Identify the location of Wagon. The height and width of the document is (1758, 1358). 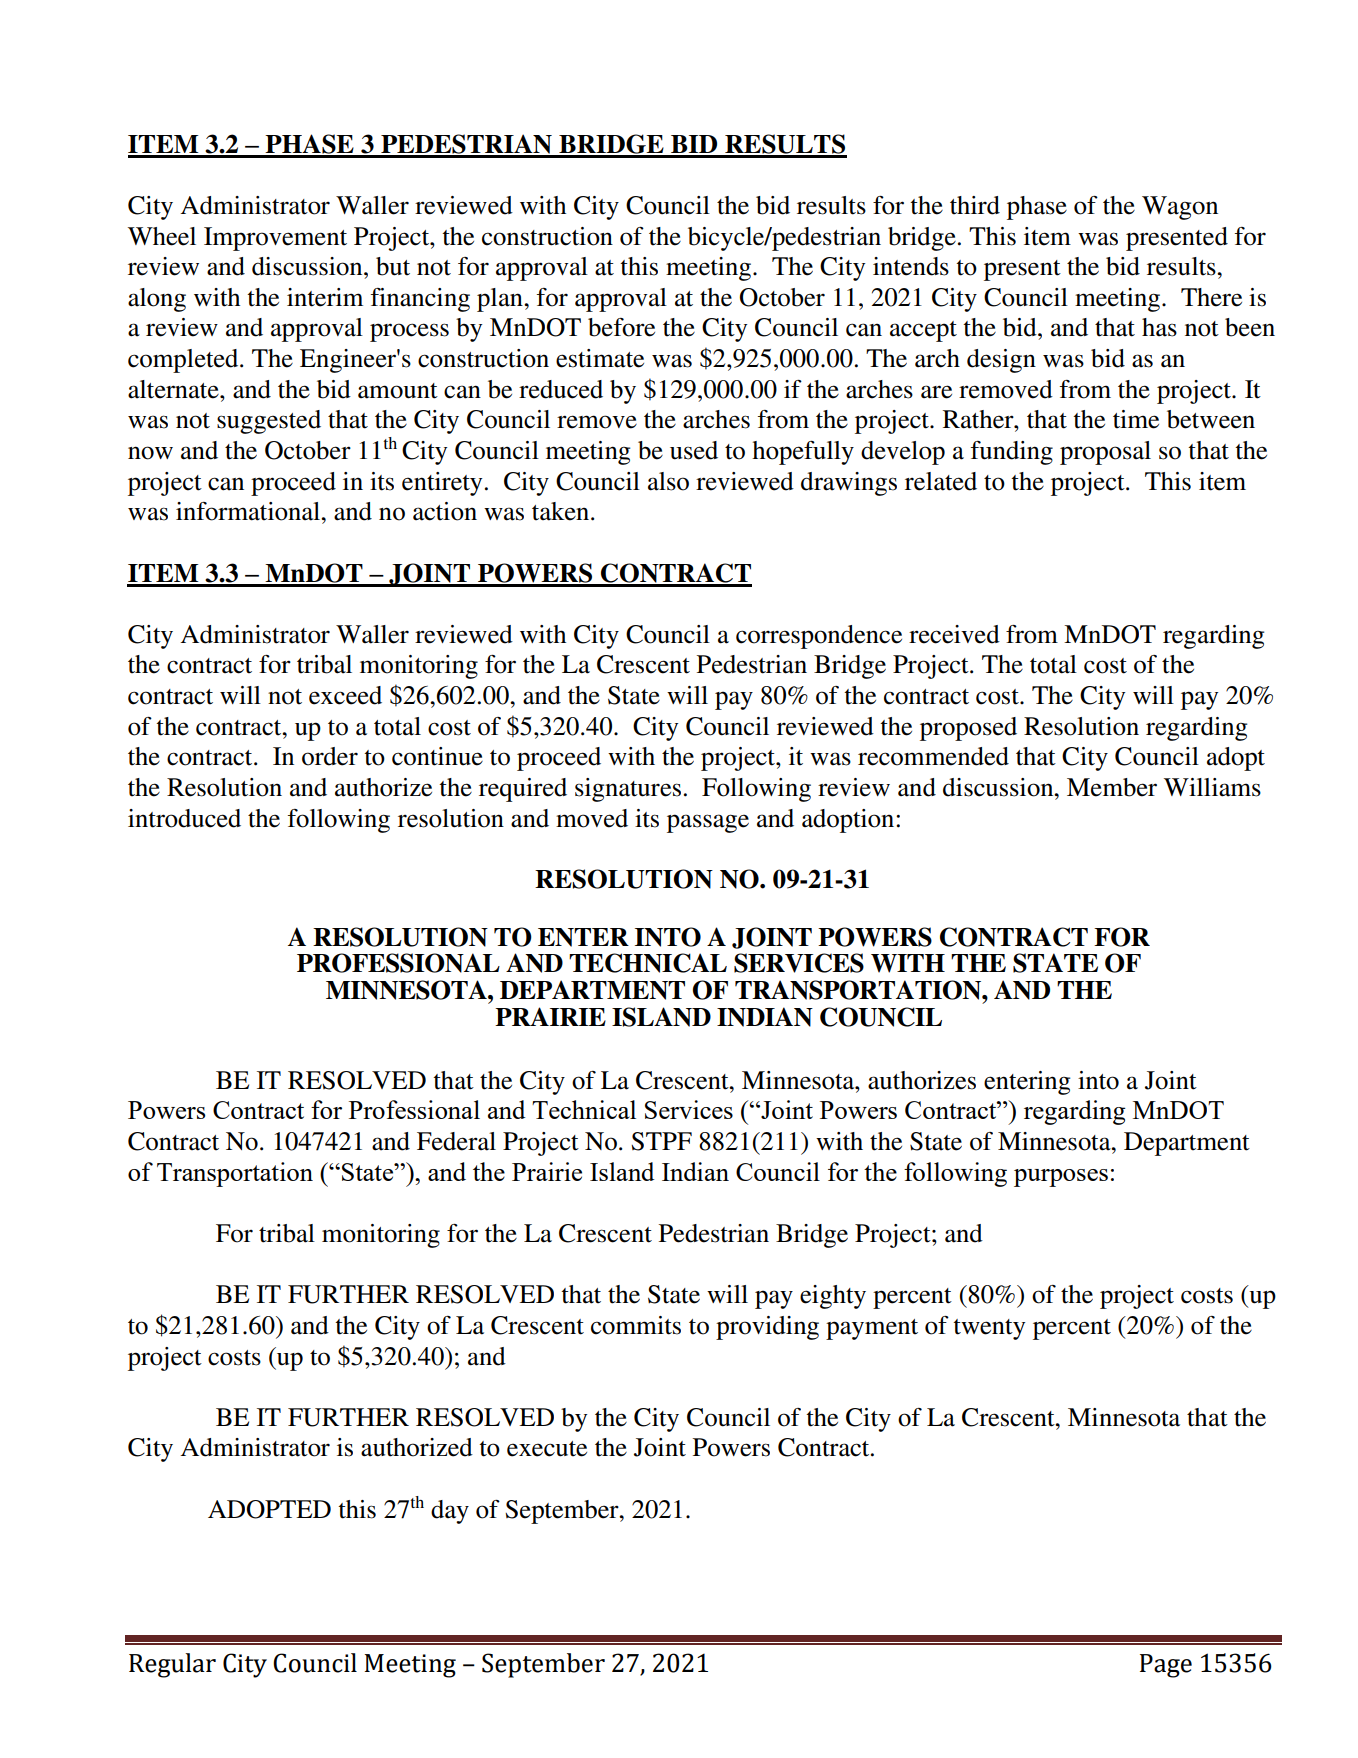
(1180, 208).
